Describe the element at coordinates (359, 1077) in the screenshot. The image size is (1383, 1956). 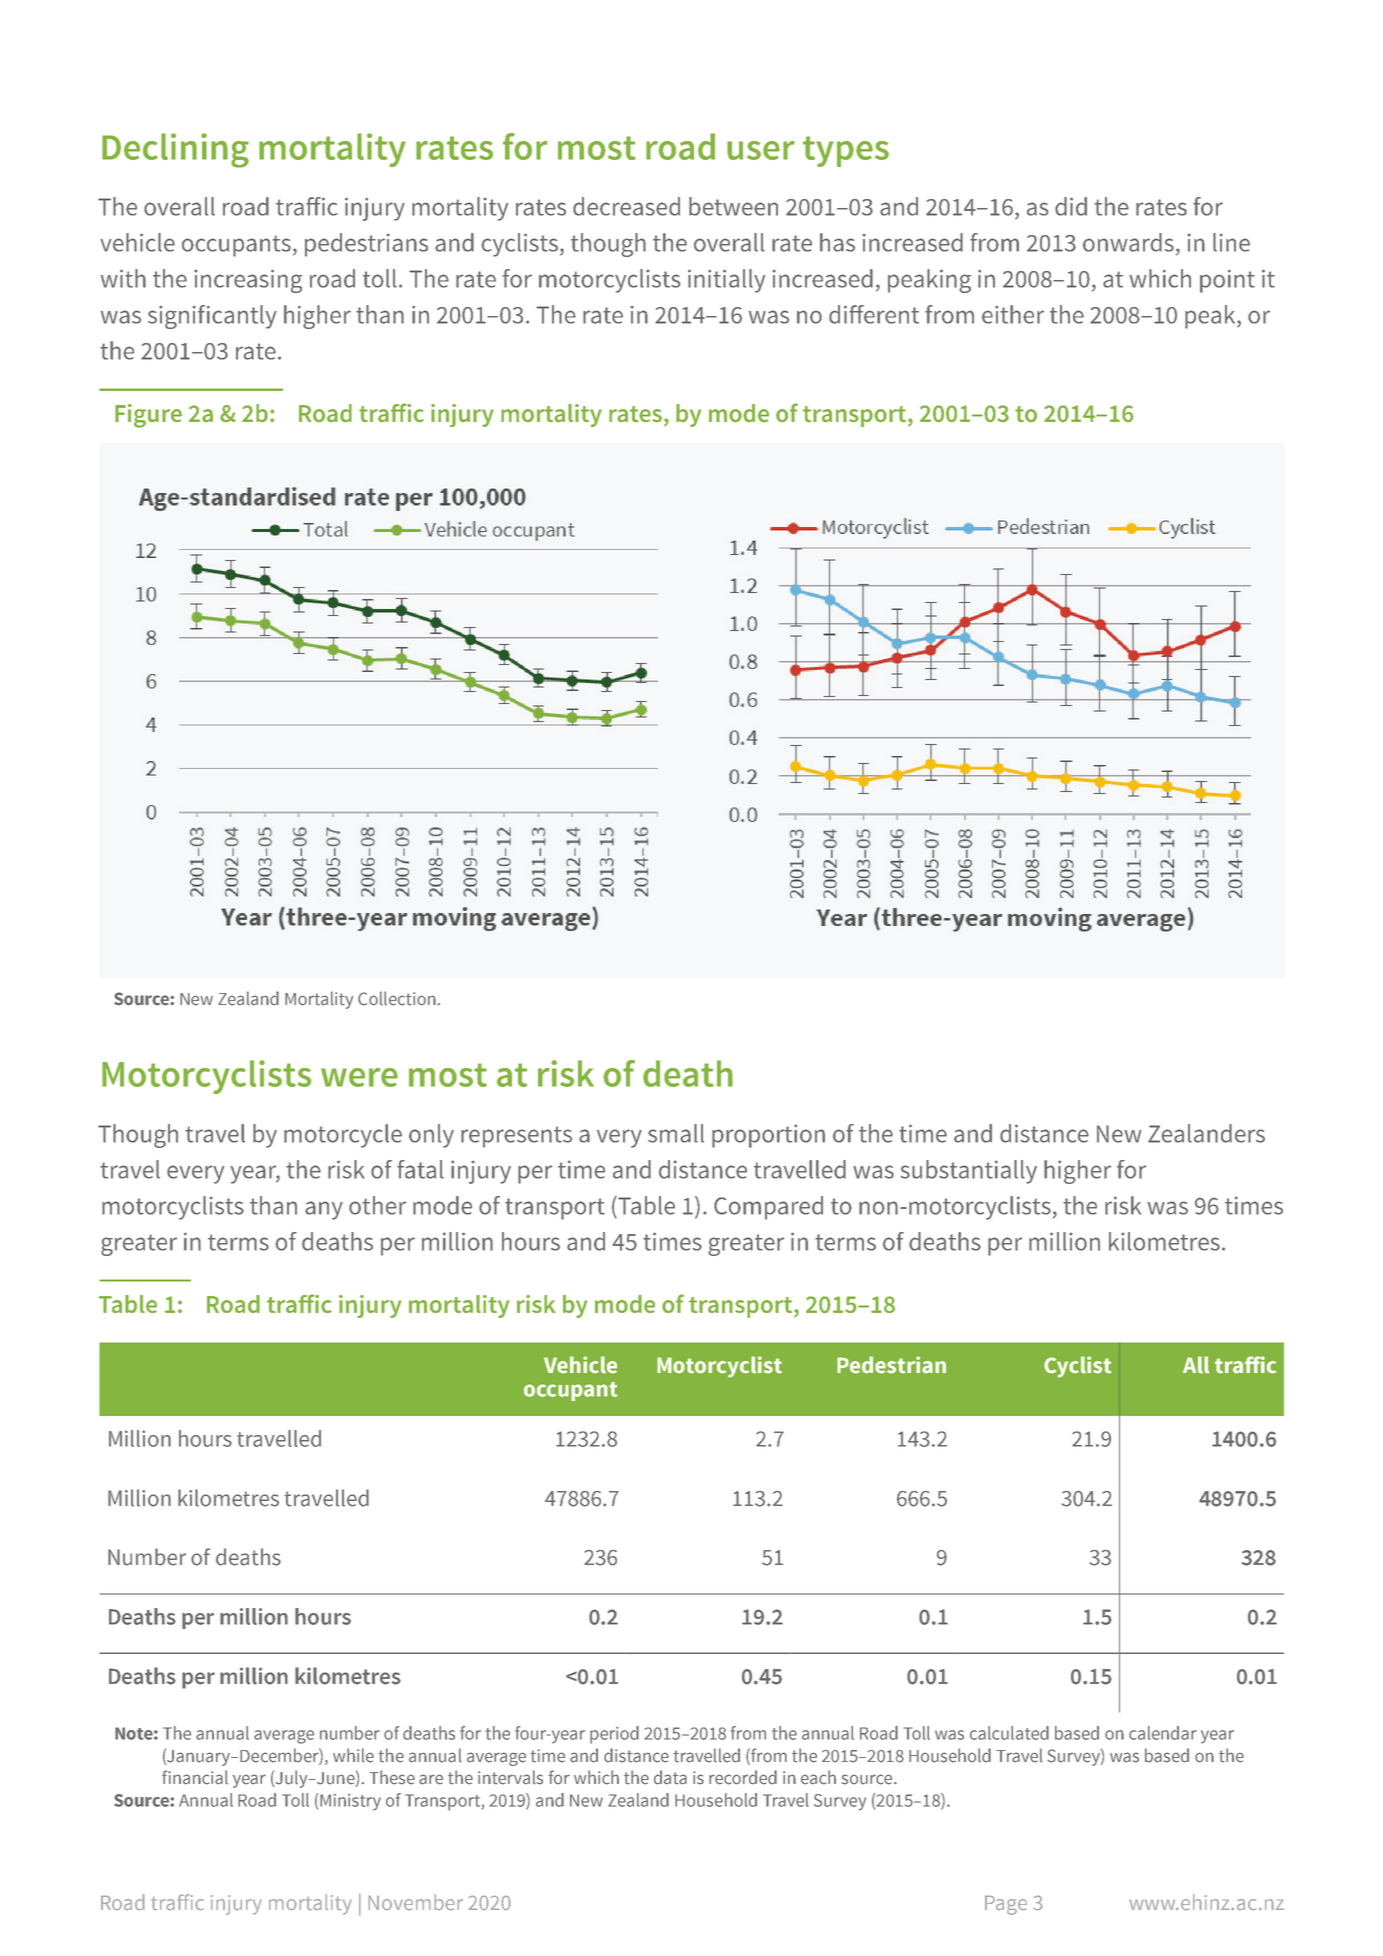
I see `were` at that location.
